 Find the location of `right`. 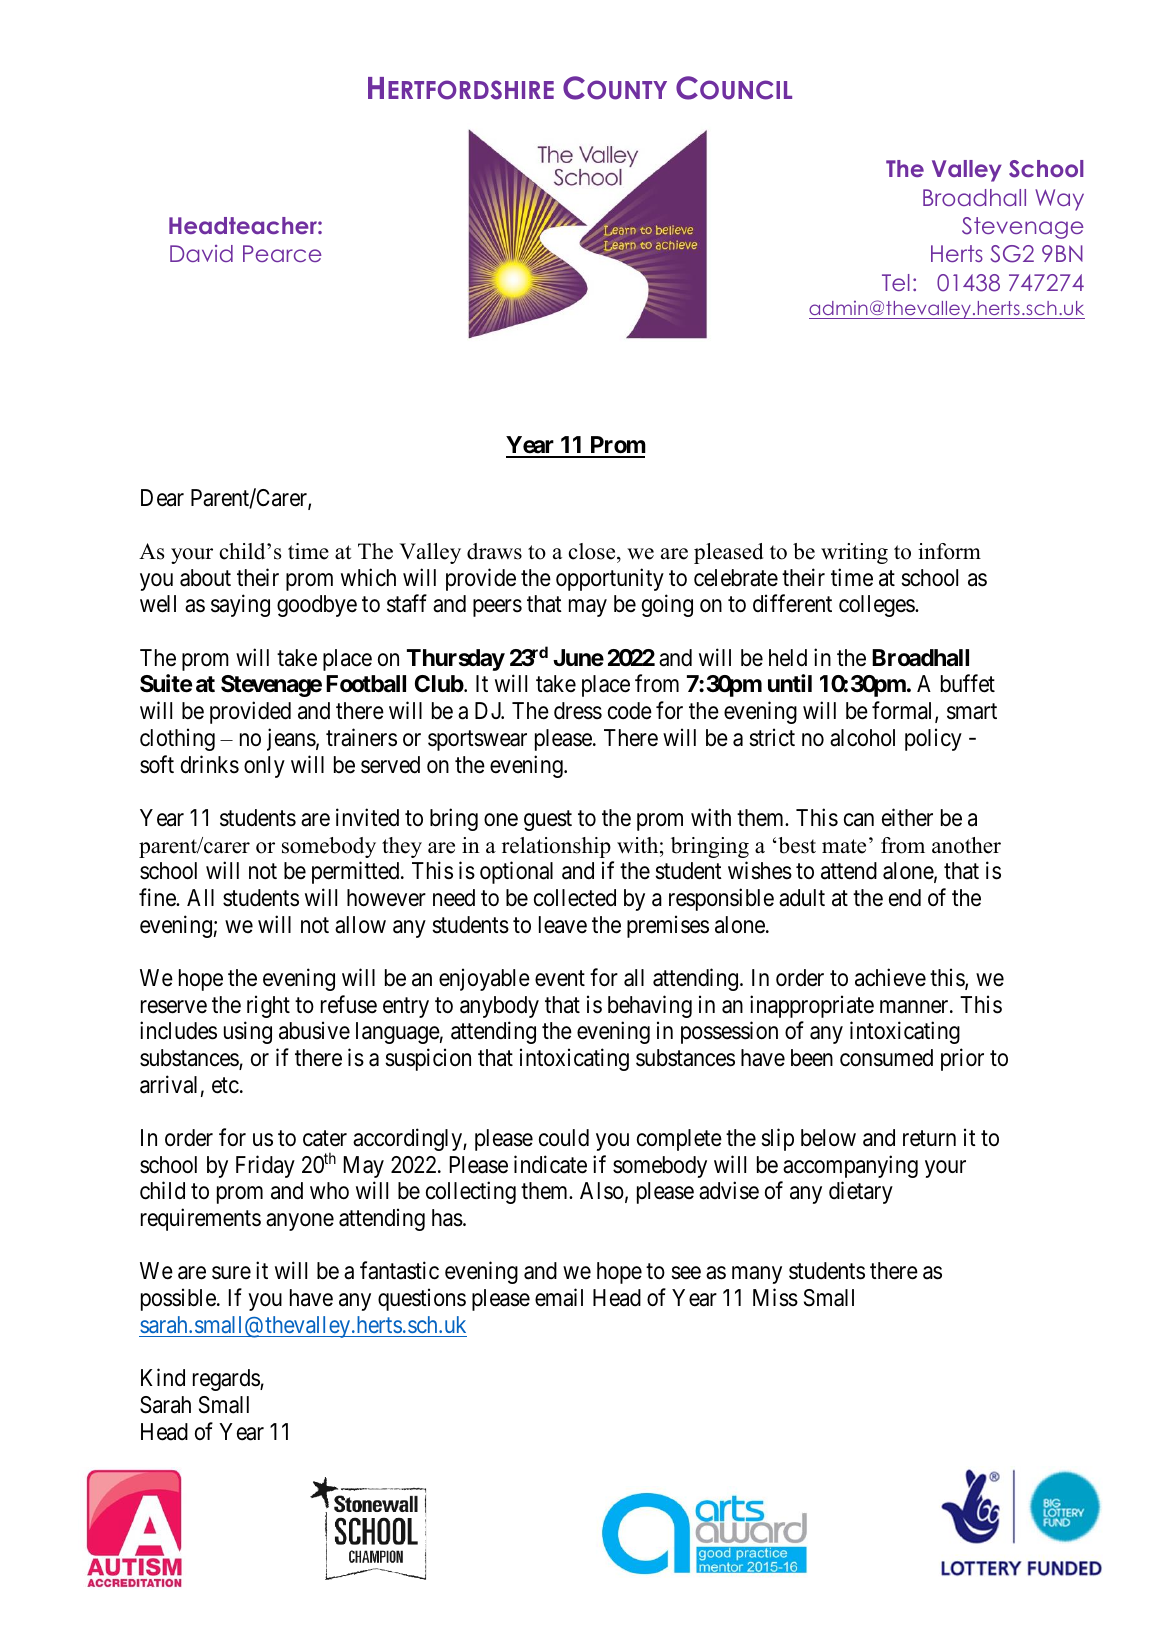

right is located at coordinates (268, 1006).
